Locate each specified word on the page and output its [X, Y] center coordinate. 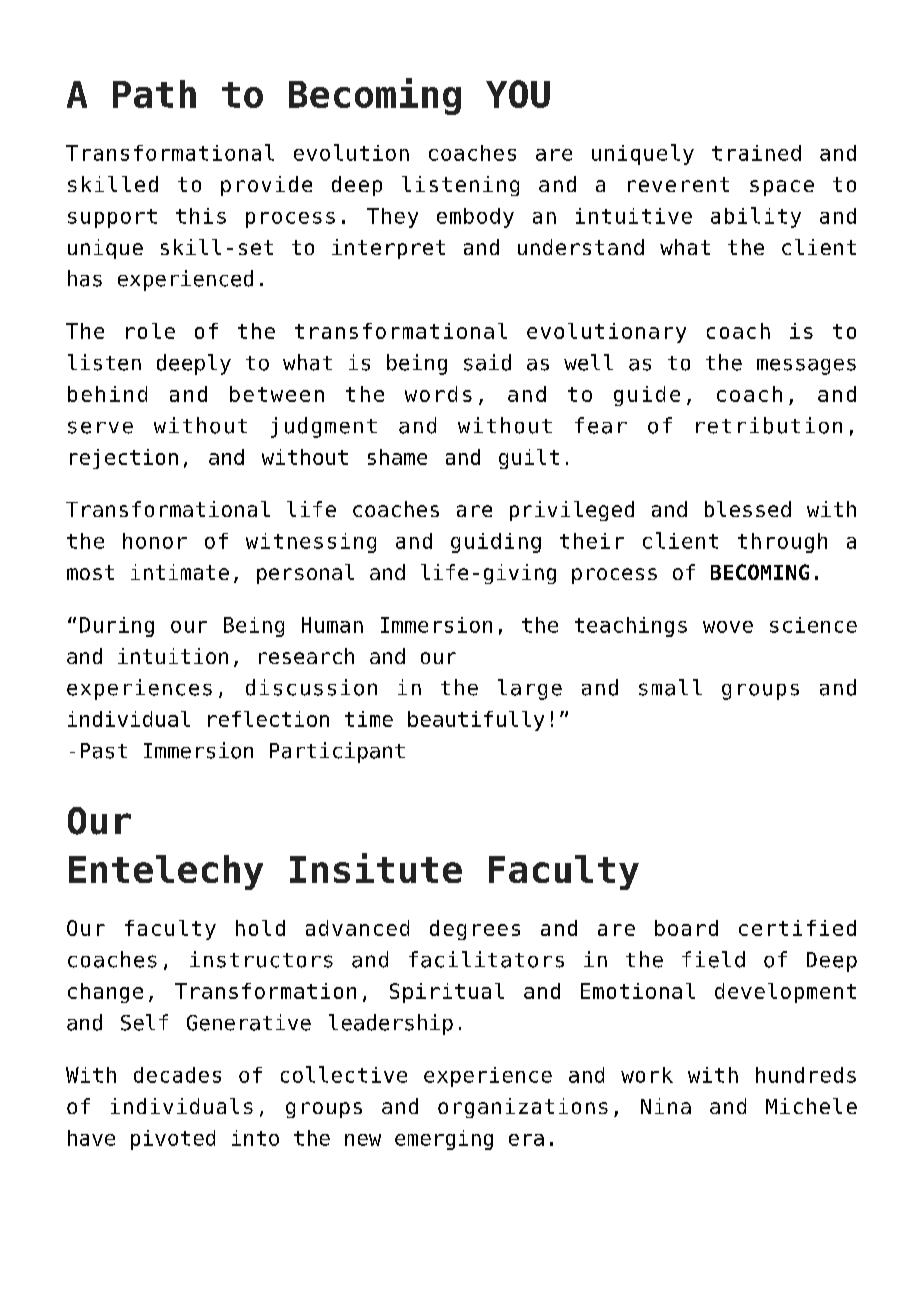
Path [154, 94]
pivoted [173, 1140]
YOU [518, 94]
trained [756, 153]
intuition [173, 656]
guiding [496, 543]
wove [728, 627]
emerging [444, 1140]
